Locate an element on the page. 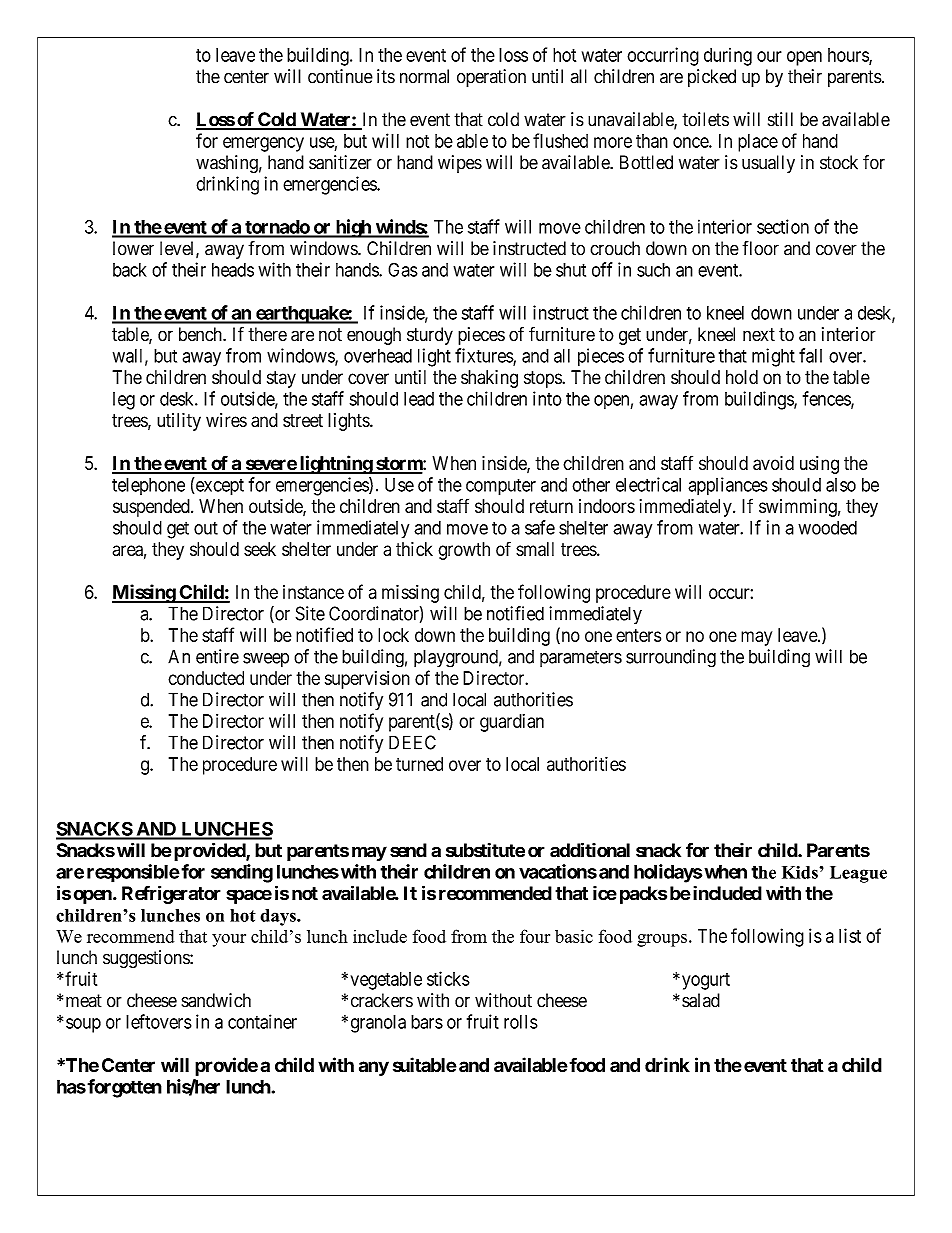  bars is located at coordinates (427, 1022).
